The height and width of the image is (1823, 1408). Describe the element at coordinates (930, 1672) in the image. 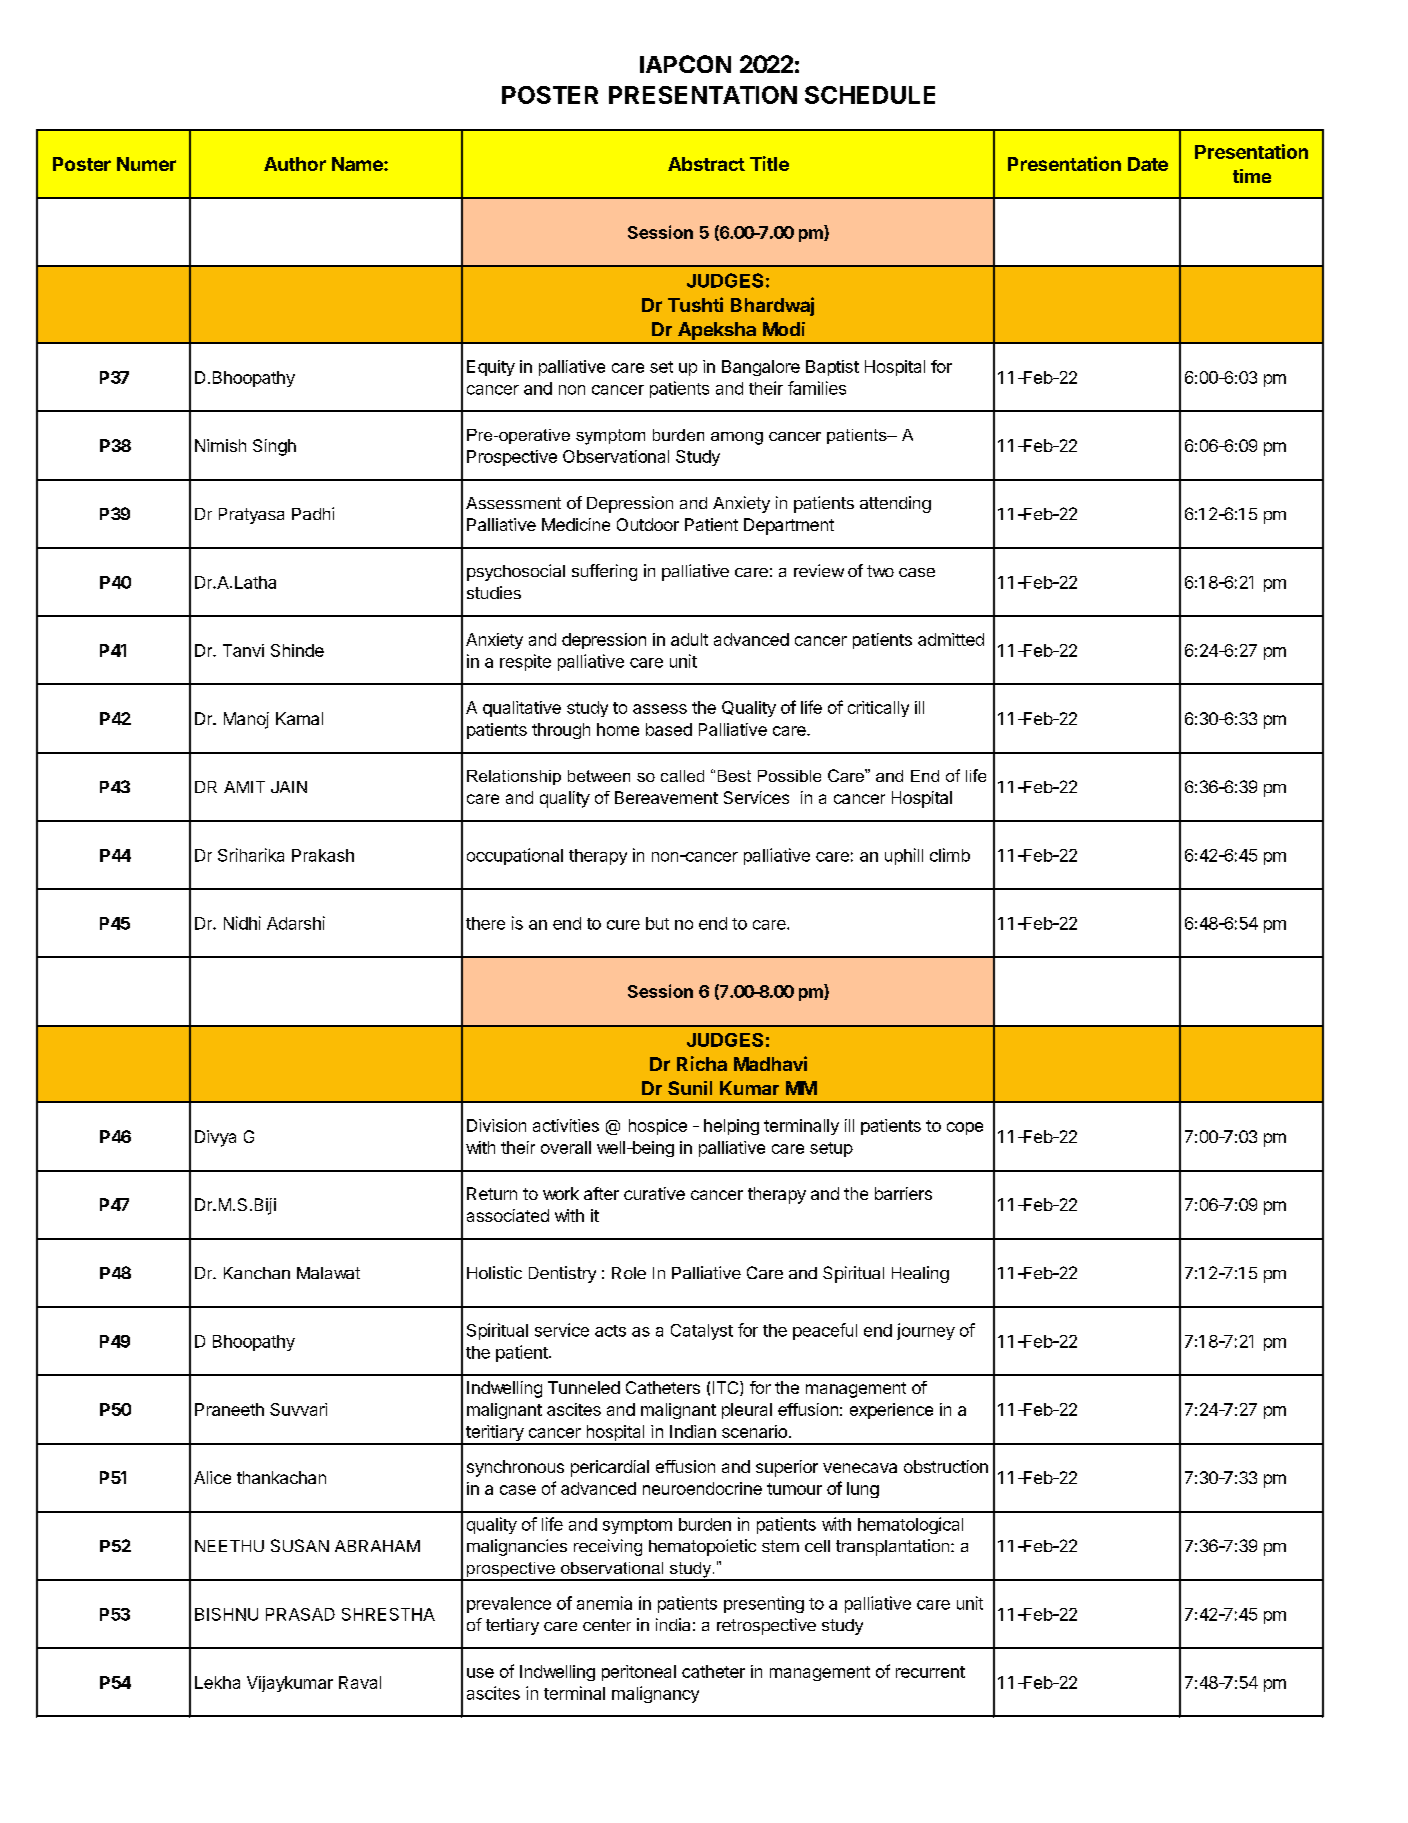

I see `recurrent` at that location.
